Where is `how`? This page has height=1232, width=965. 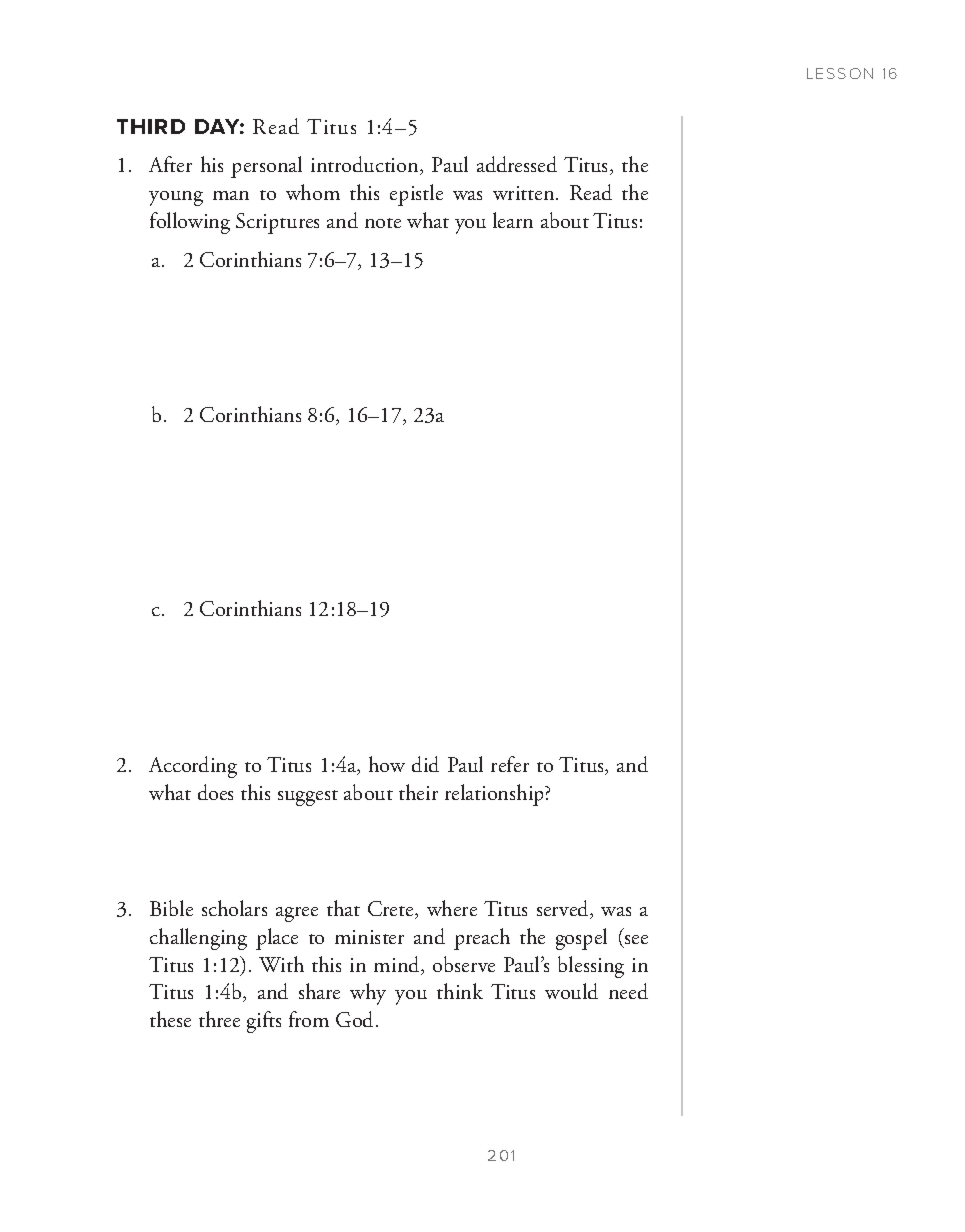
how is located at coordinates (387, 764).
